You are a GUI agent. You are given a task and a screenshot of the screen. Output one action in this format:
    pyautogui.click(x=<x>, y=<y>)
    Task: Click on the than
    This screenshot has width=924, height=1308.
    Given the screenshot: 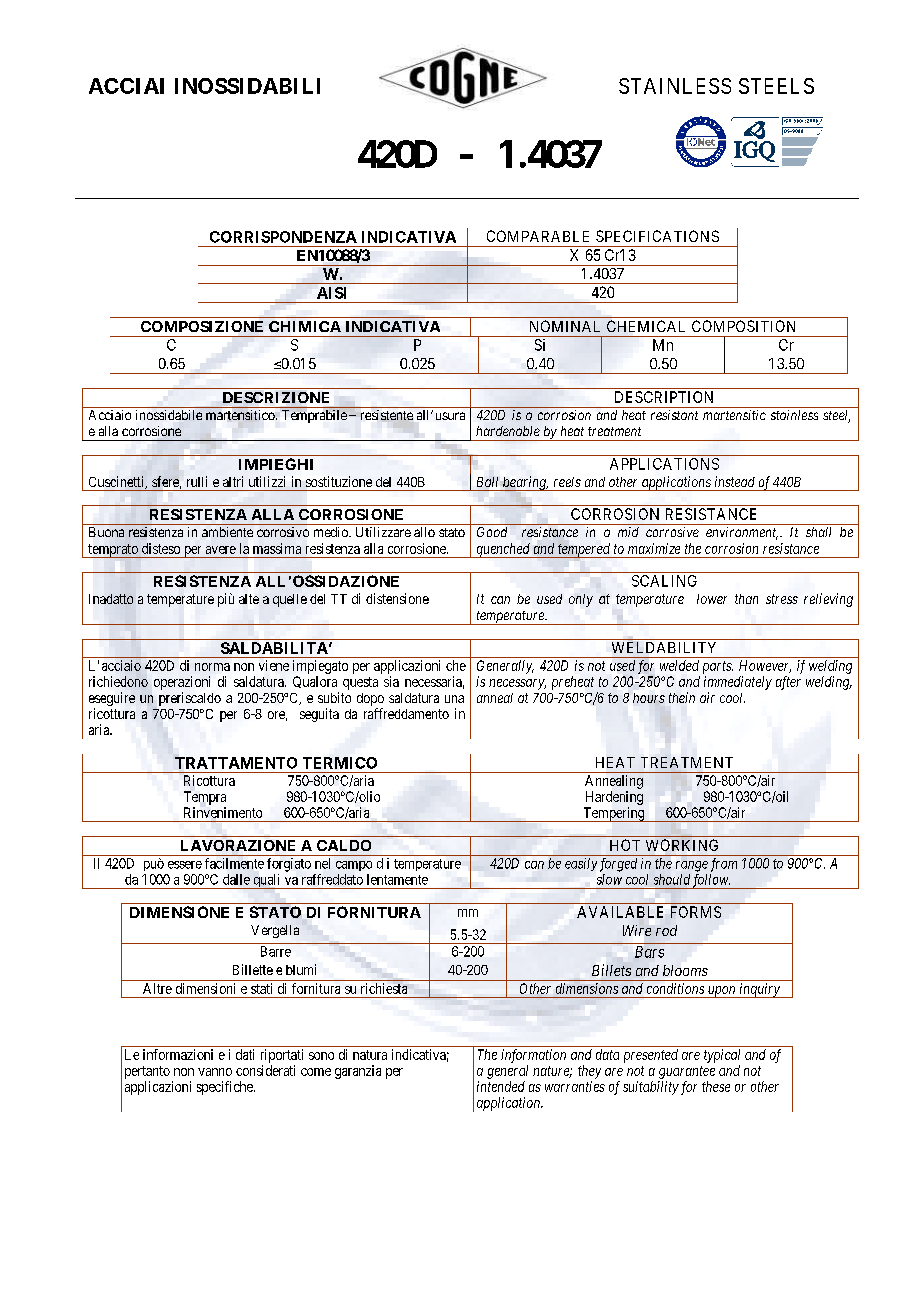 What is the action you would take?
    pyautogui.click(x=746, y=599)
